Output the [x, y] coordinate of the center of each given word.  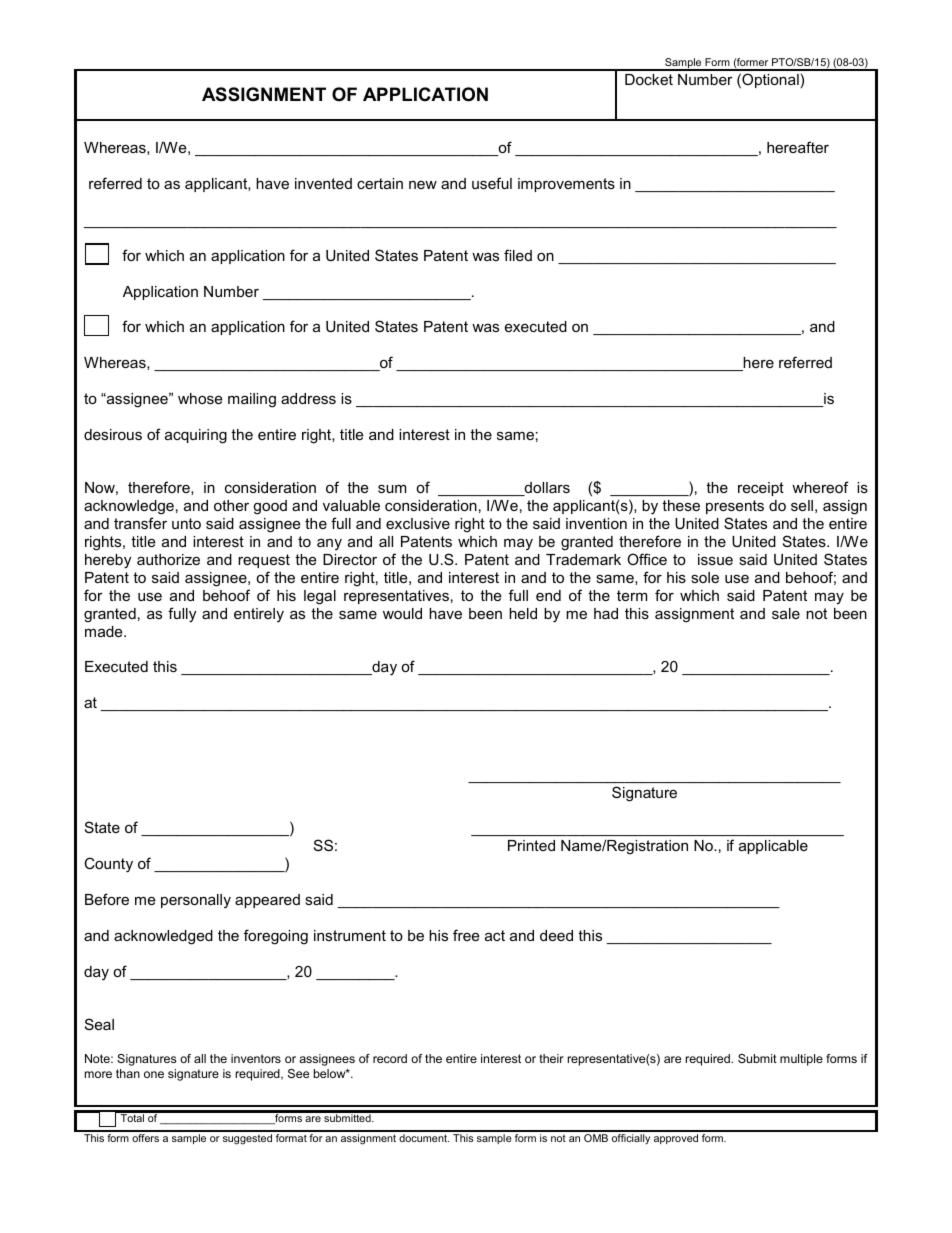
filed [518, 255]
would [402, 613]
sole [705, 577]
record [390, 1058]
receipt [761, 489]
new [423, 185]
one [154, 1074]
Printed [531, 845]
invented [323, 183]
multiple [801, 1060]
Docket [649, 79]
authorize [168, 559]
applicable [773, 847]
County [108, 865]
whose [200, 398]
